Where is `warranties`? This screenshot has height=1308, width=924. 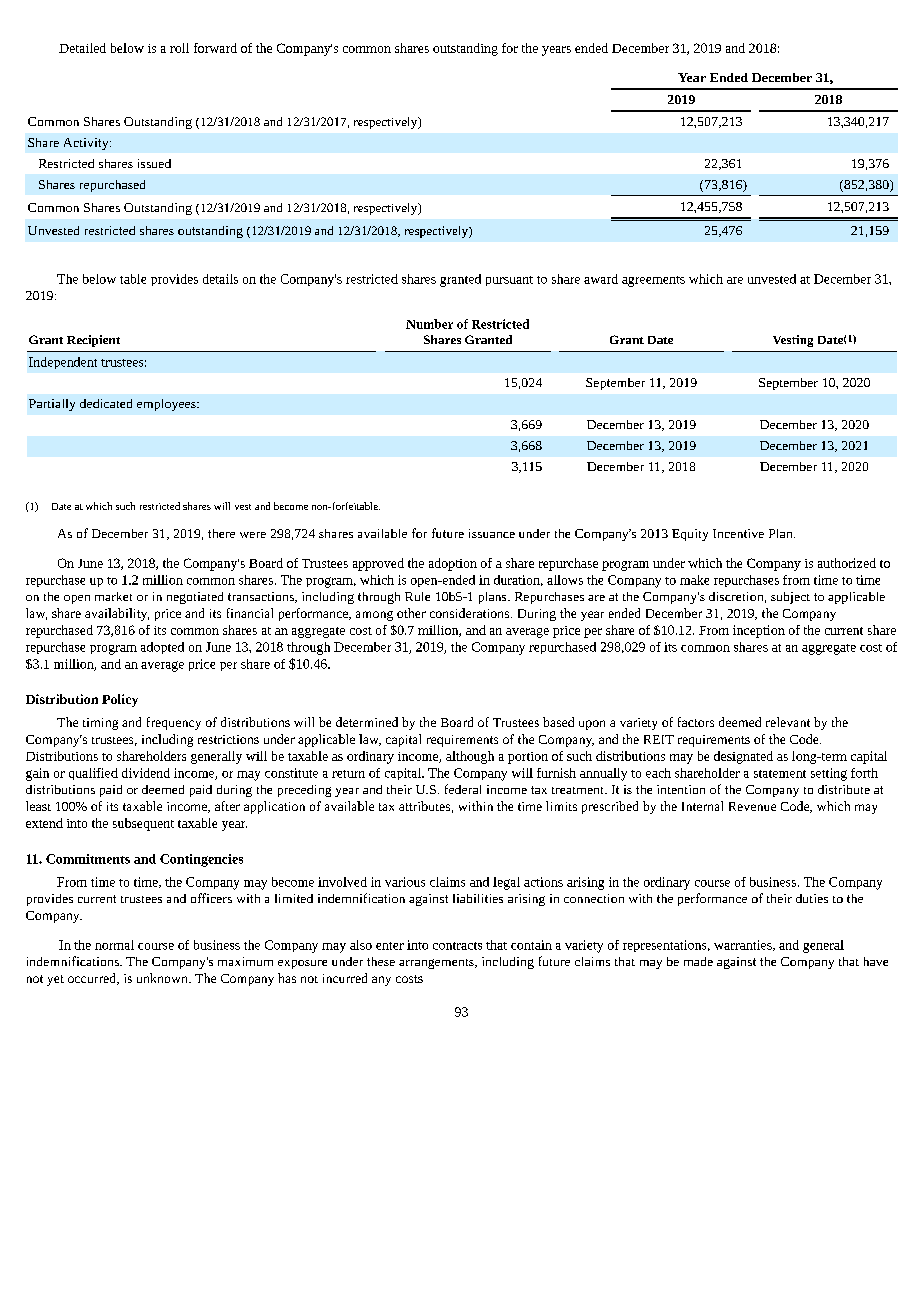 warranties is located at coordinates (744, 945).
